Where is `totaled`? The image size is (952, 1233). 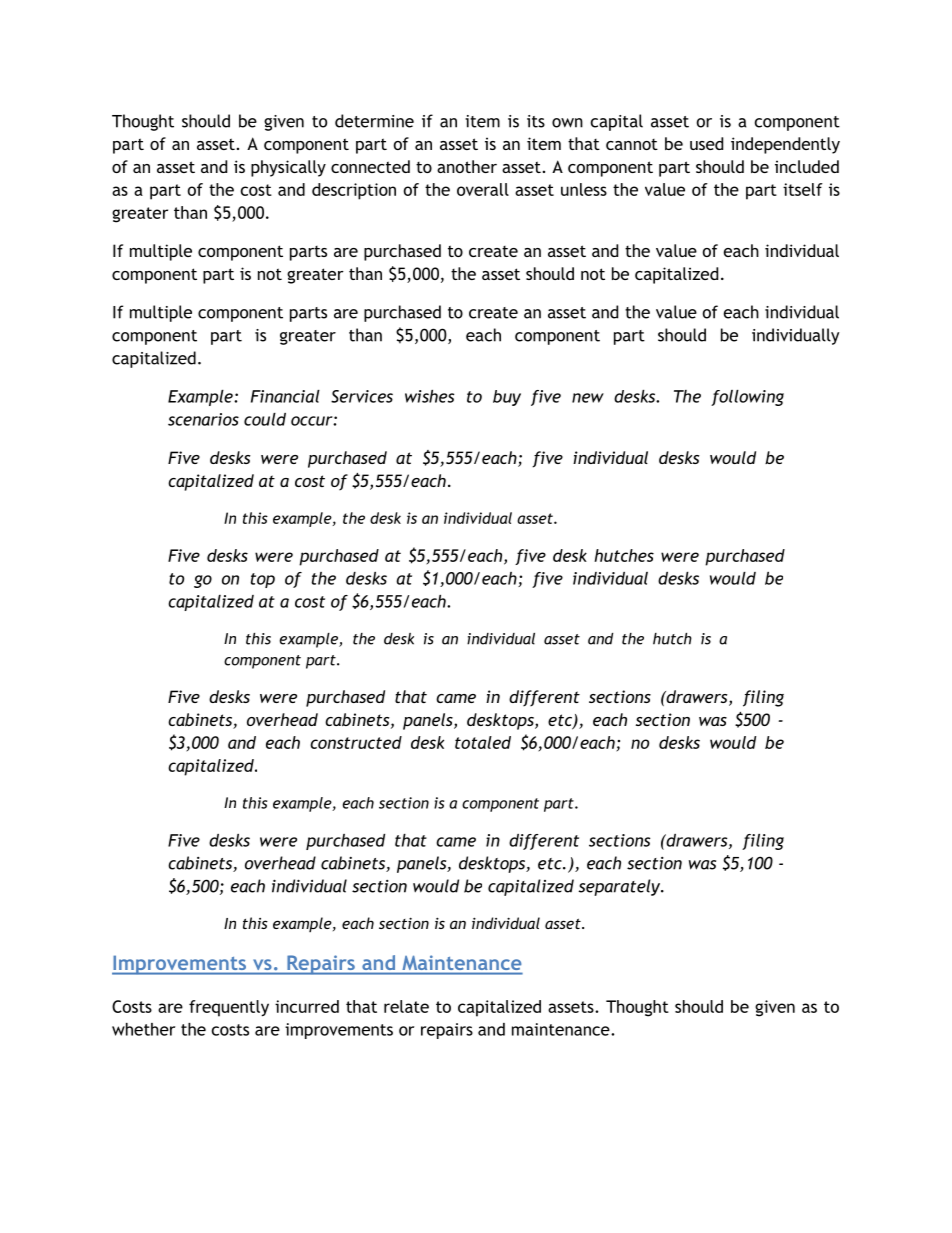
totaled is located at coordinates (483, 742).
